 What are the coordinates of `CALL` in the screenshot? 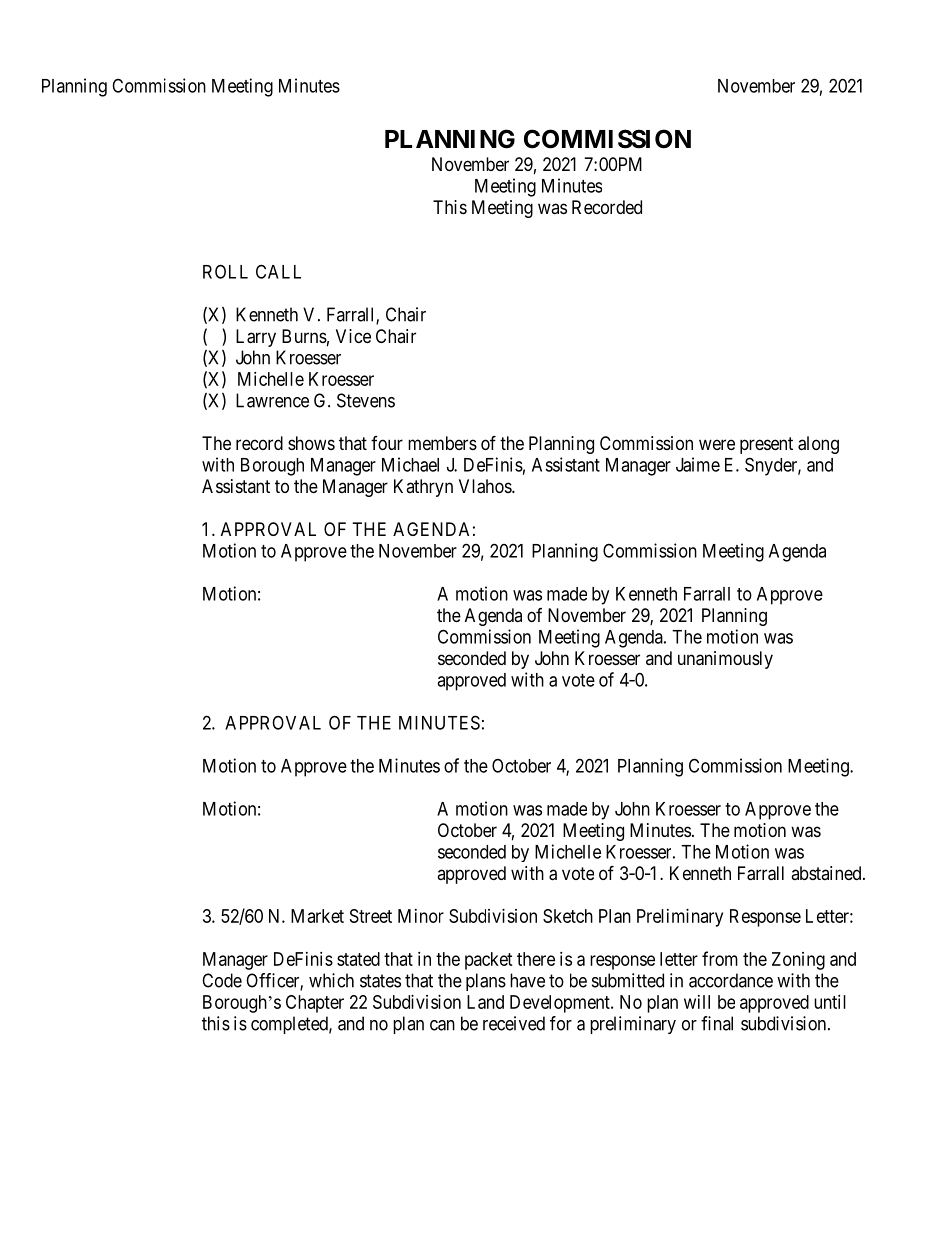 It's located at (278, 271).
